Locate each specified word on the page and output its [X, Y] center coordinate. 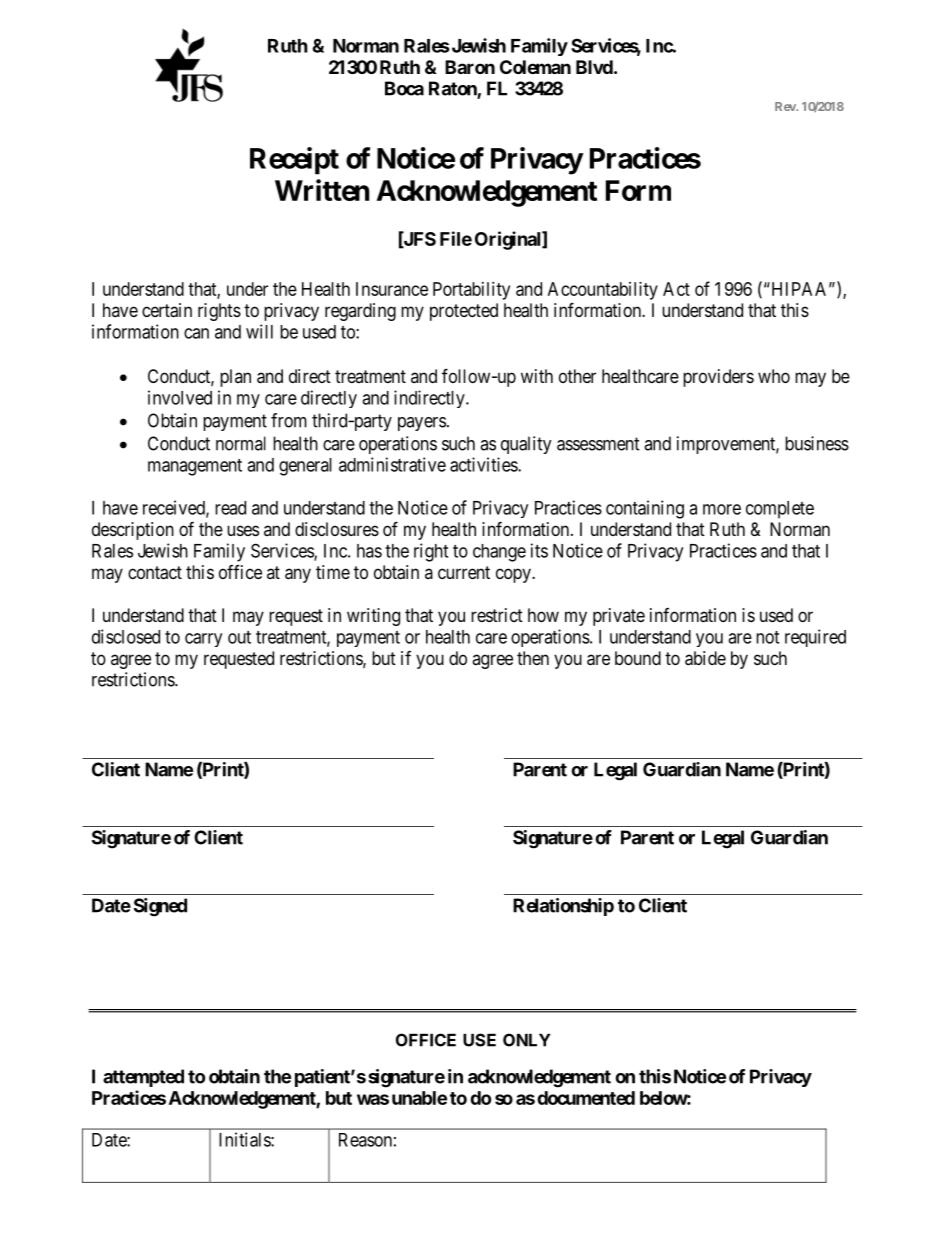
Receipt [294, 161]
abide [705, 658]
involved [180, 397]
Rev [786, 106]
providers [718, 378]
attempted [143, 1078]
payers [422, 424]
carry [203, 640]
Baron [470, 67]
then [533, 658]
